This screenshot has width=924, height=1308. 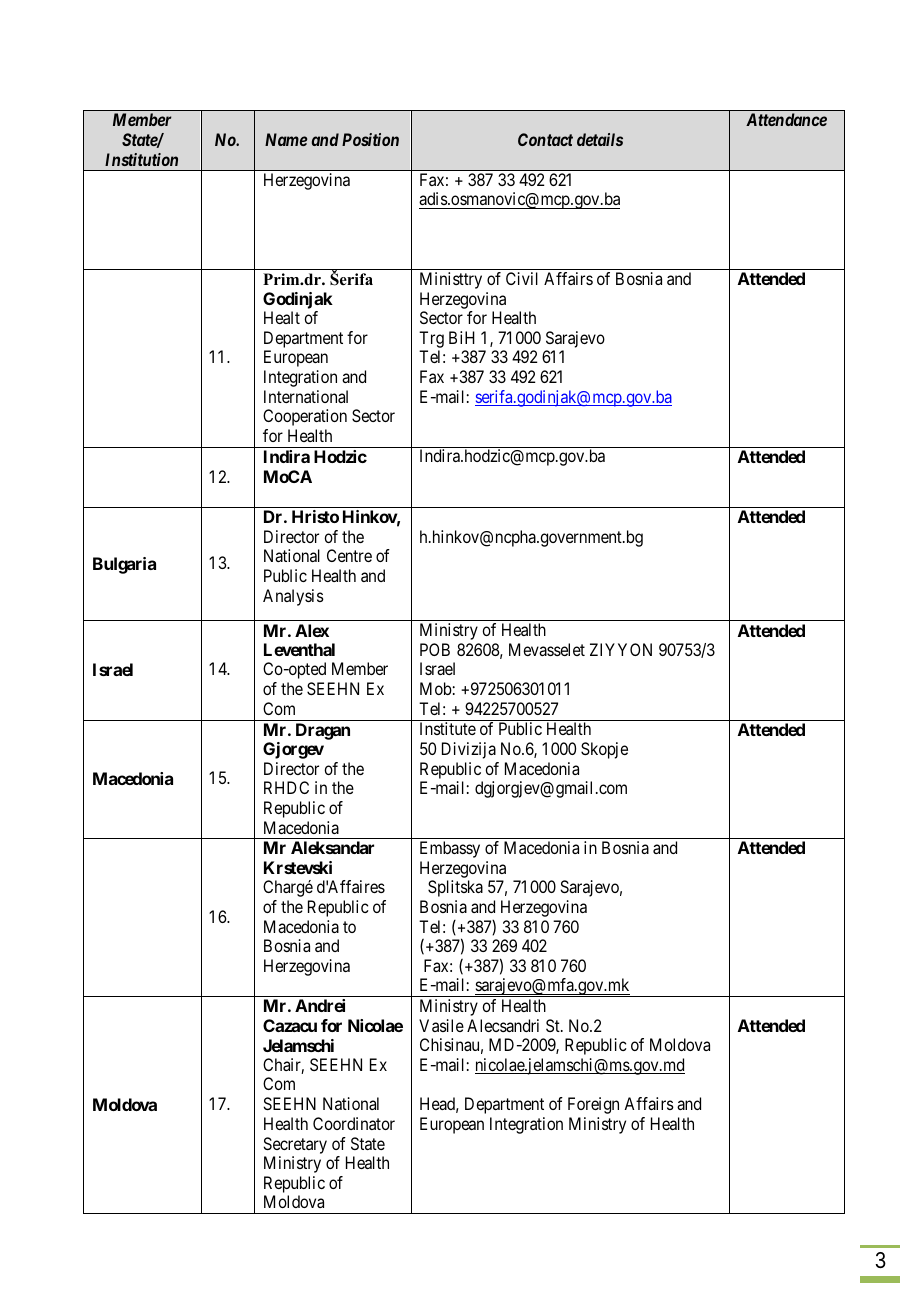 What do you see at coordinates (786, 119) in the screenshot?
I see `Attendance` at bounding box center [786, 119].
